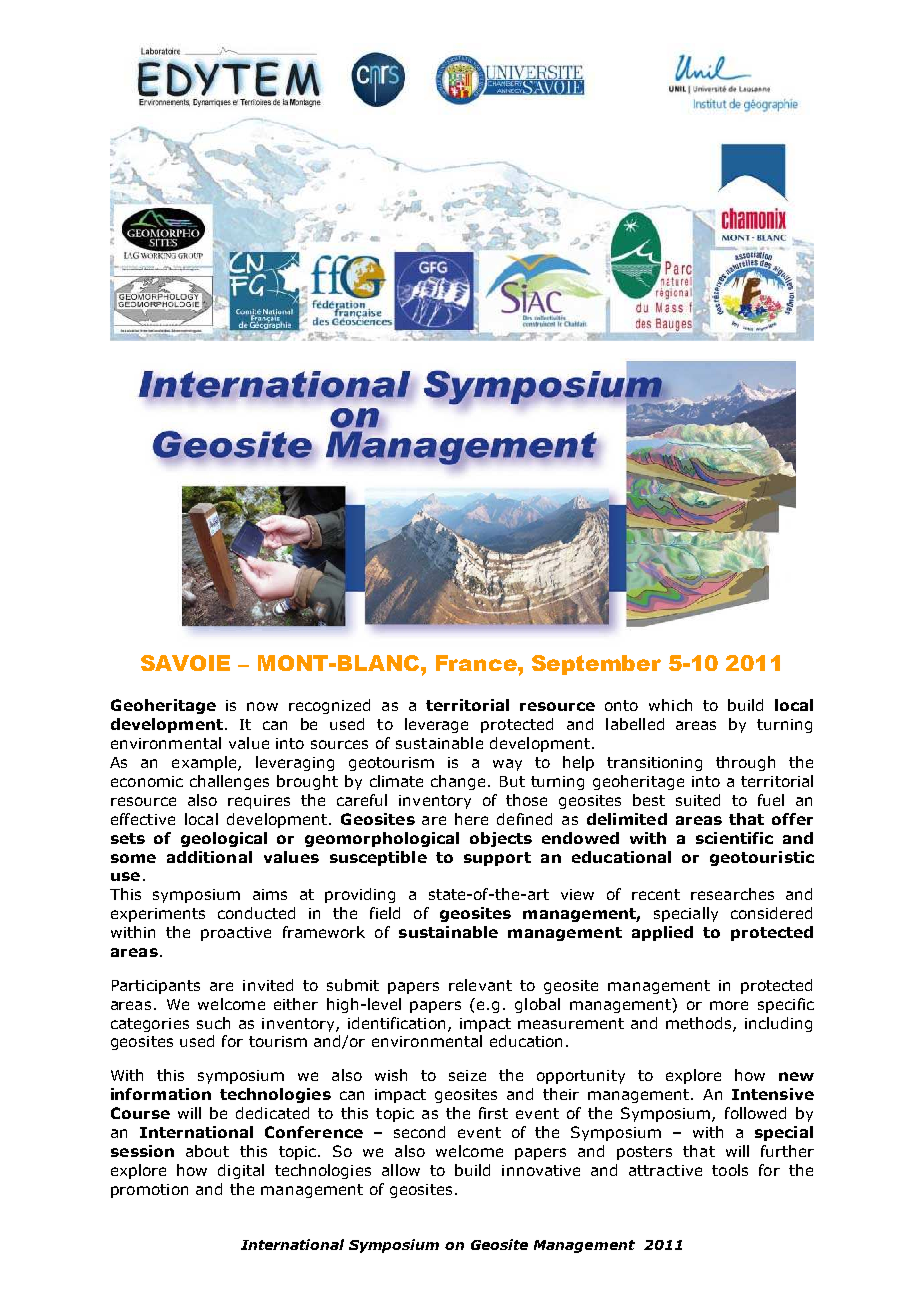 The image size is (924, 1308). I want to click on suited, so click(698, 800).
